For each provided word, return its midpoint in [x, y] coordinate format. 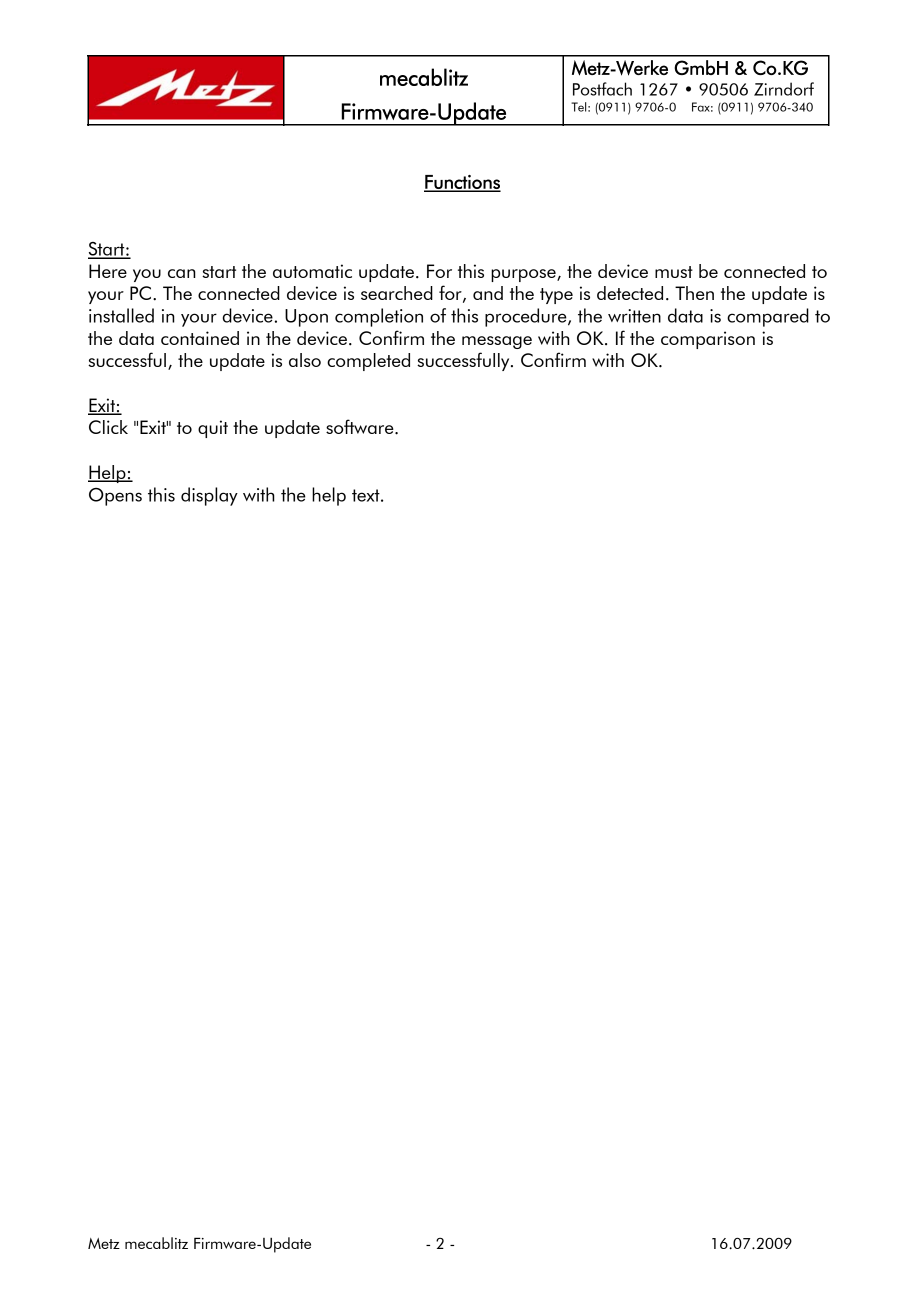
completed [368, 362]
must [674, 272]
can [182, 273]
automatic [312, 271]
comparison [708, 340]
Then [694, 293]
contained [200, 338]
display [209, 496]
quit [213, 429]
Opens [115, 497]
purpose [524, 275]
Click [108, 427]
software [361, 426]
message [497, 342]
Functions [462, 183]
